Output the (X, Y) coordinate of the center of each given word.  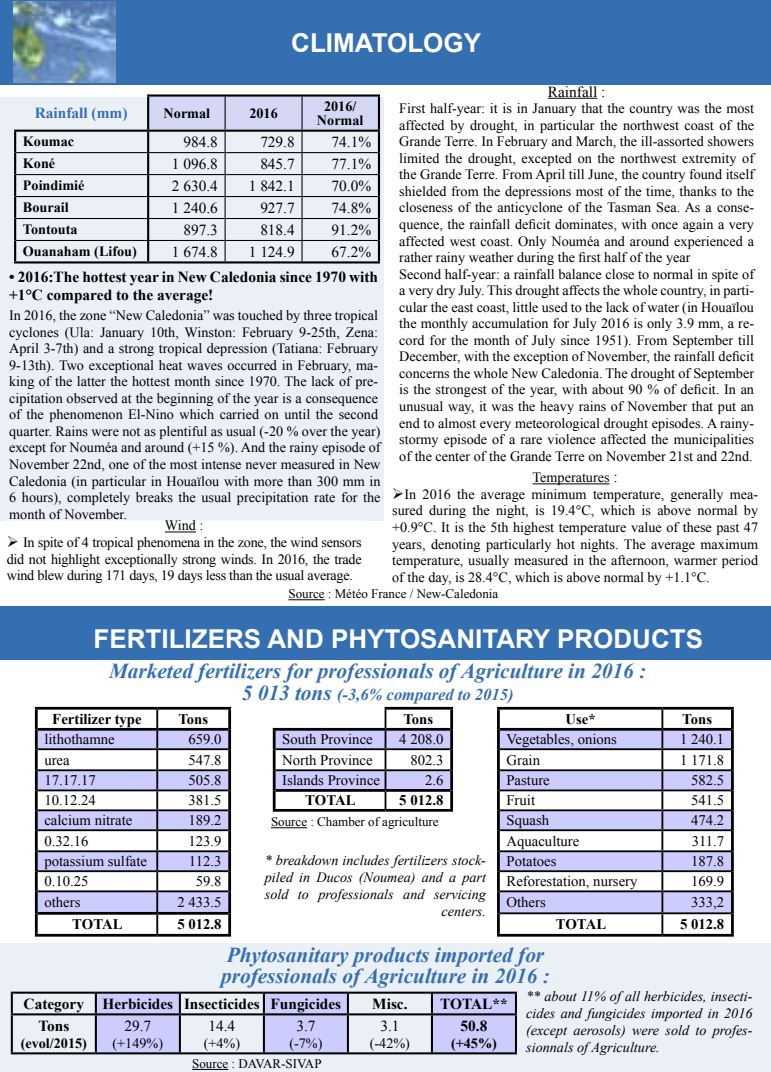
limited (419, 158)
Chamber (341, 822)
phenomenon (86, 415)
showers (731, 141)
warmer (695, 561)
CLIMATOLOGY (386, 43)
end (409, 423)
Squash (528, 823)
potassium (74, 864)
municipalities (714, 440)
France (388, 593)
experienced (708, 242)
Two (71, 365)
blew (50, 575)
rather (416, 257)
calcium (67, 820)
